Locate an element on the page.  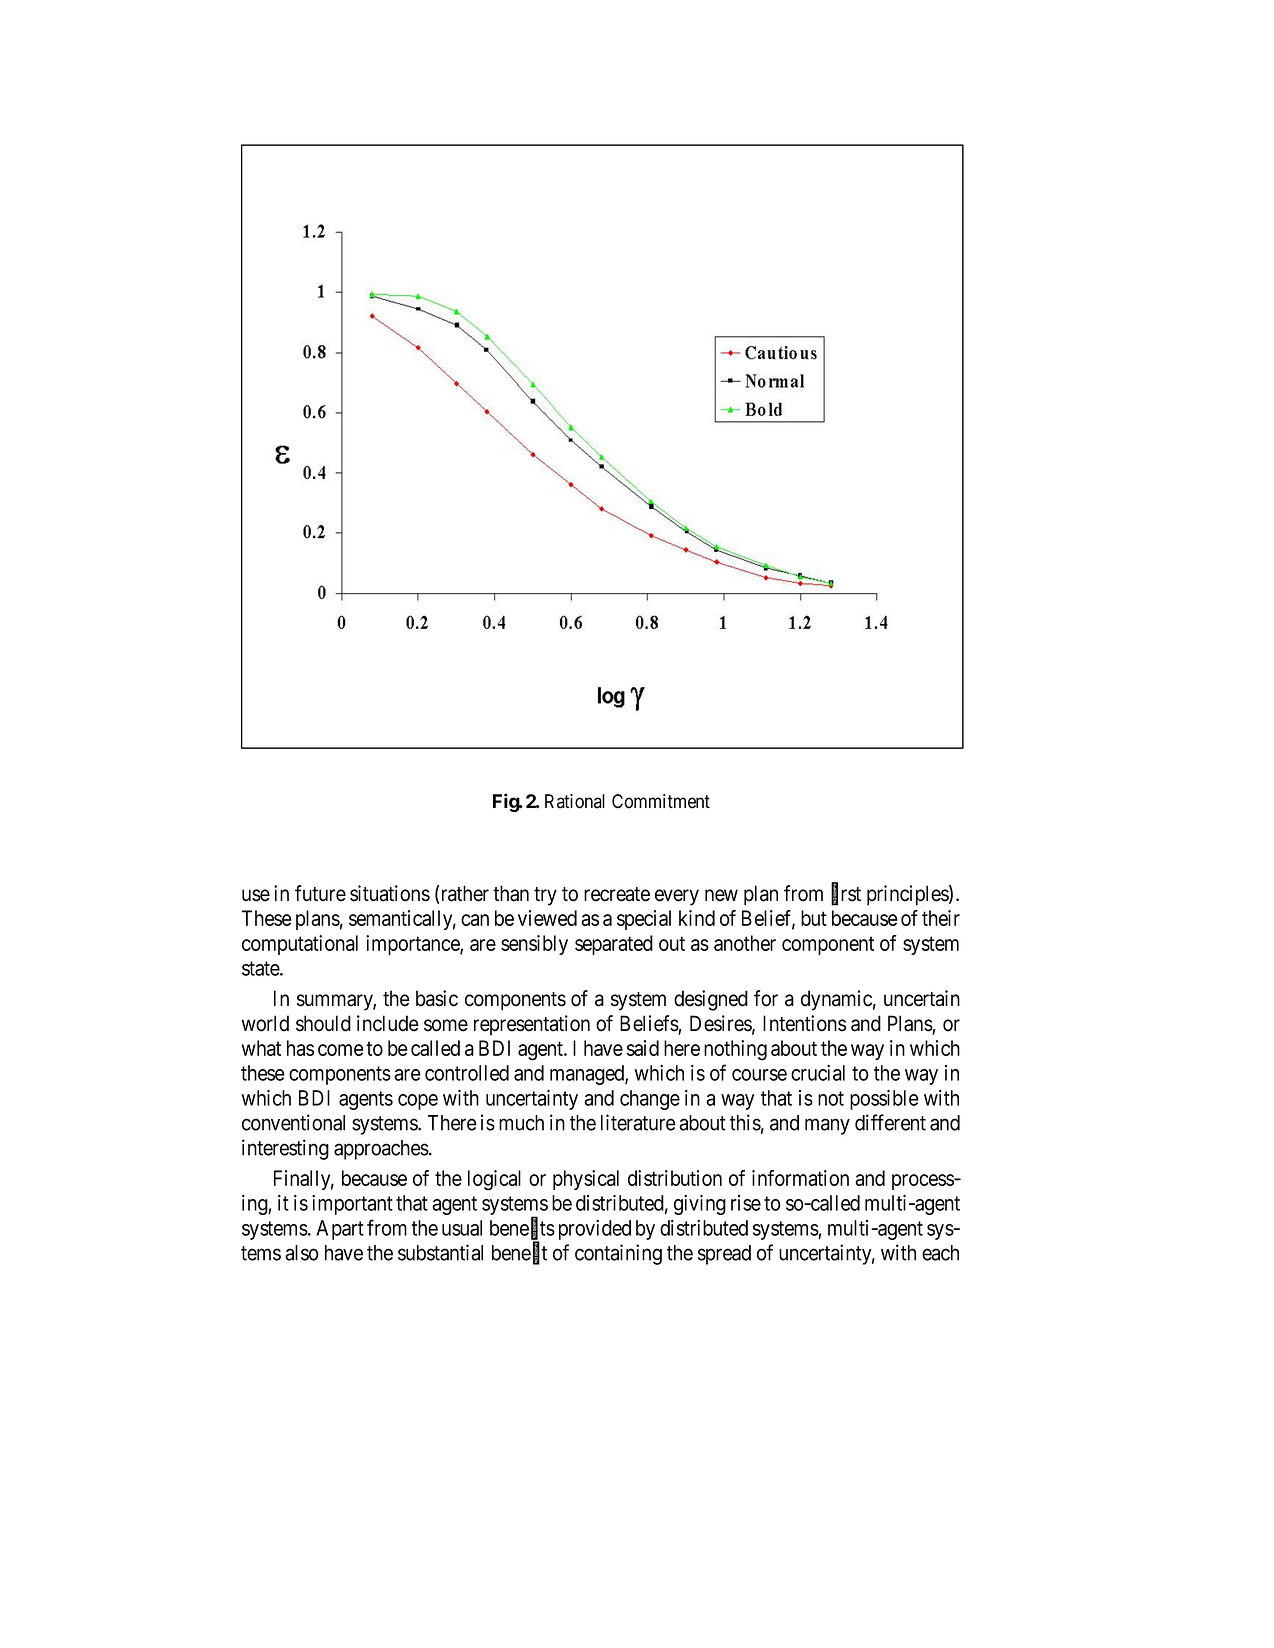
many is located at coordinates (827, 1126).
